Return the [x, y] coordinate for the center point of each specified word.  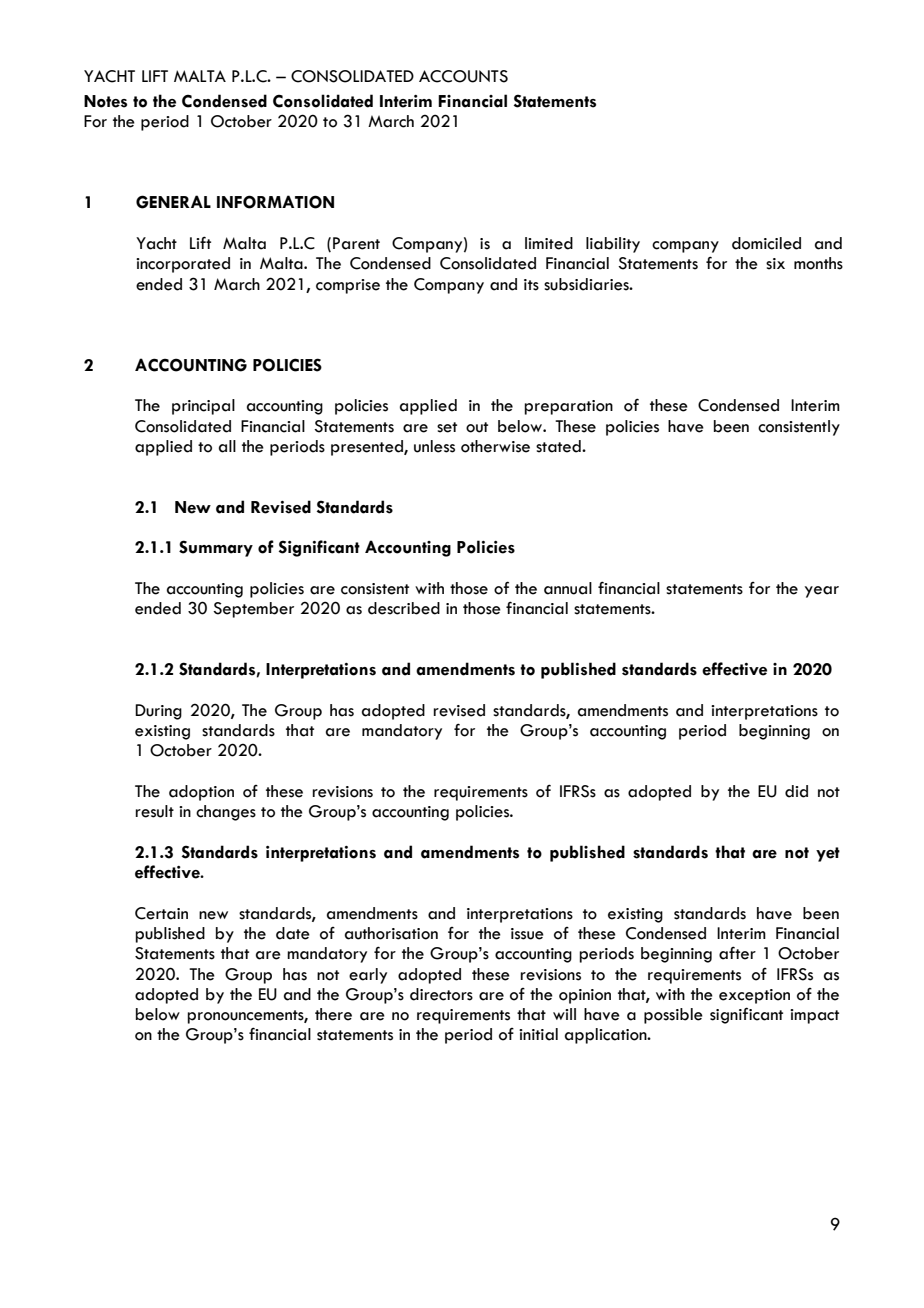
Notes [105, 101]
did [796, 791]
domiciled [766, 243]
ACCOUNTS [463, 76]
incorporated [183, 265]
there [333, 1014]
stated [559, 446]
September [253, 610]
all [227, 446]
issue [527, 934]
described [404, 608]
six [775, 264]
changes [226, 813]
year [822, 592]
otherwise [495, 446]
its [531, 285]
